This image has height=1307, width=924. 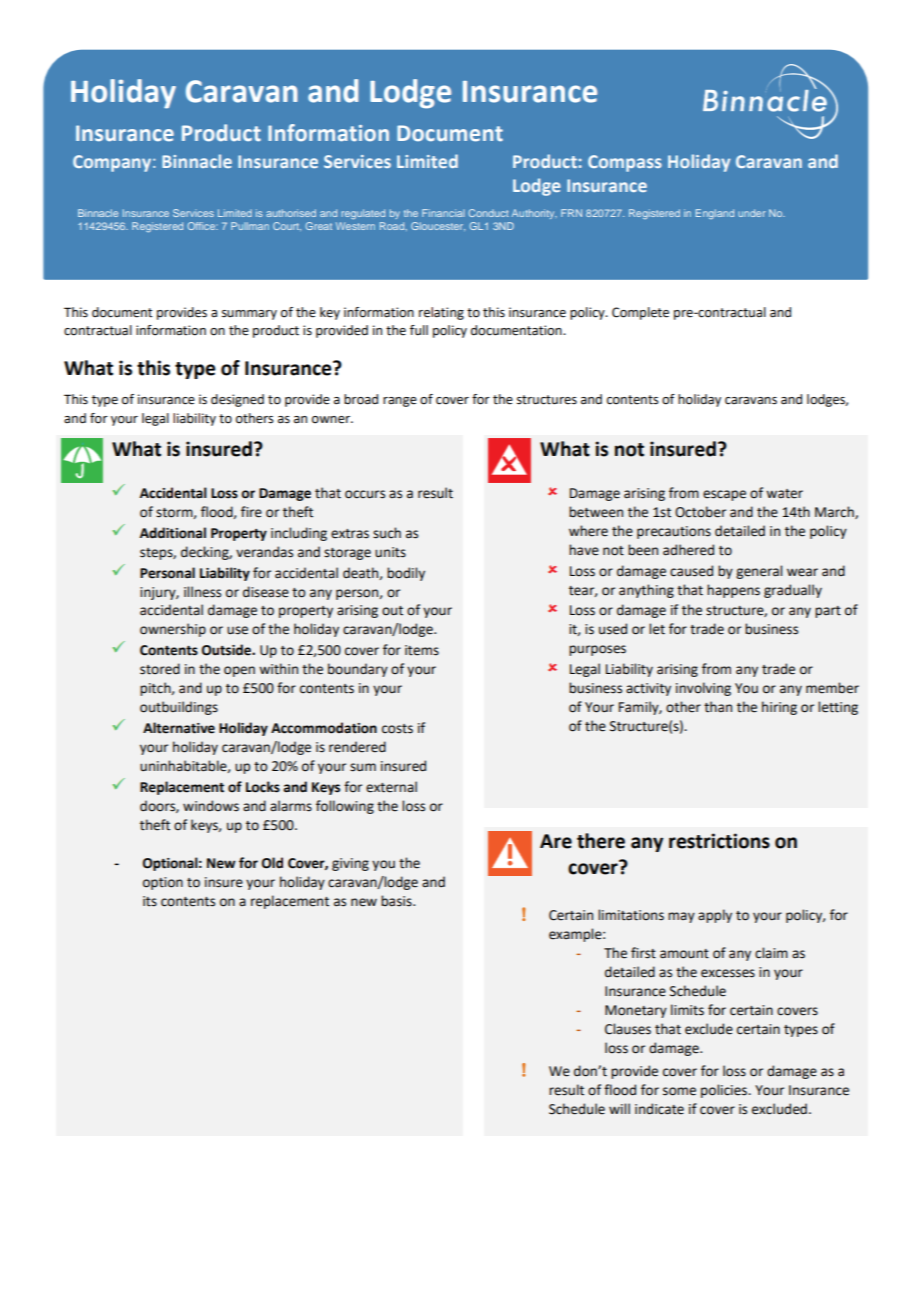 What do you see at coordinates (752, 213) in the image?
I see `under` at bounding box center [752, 213].
